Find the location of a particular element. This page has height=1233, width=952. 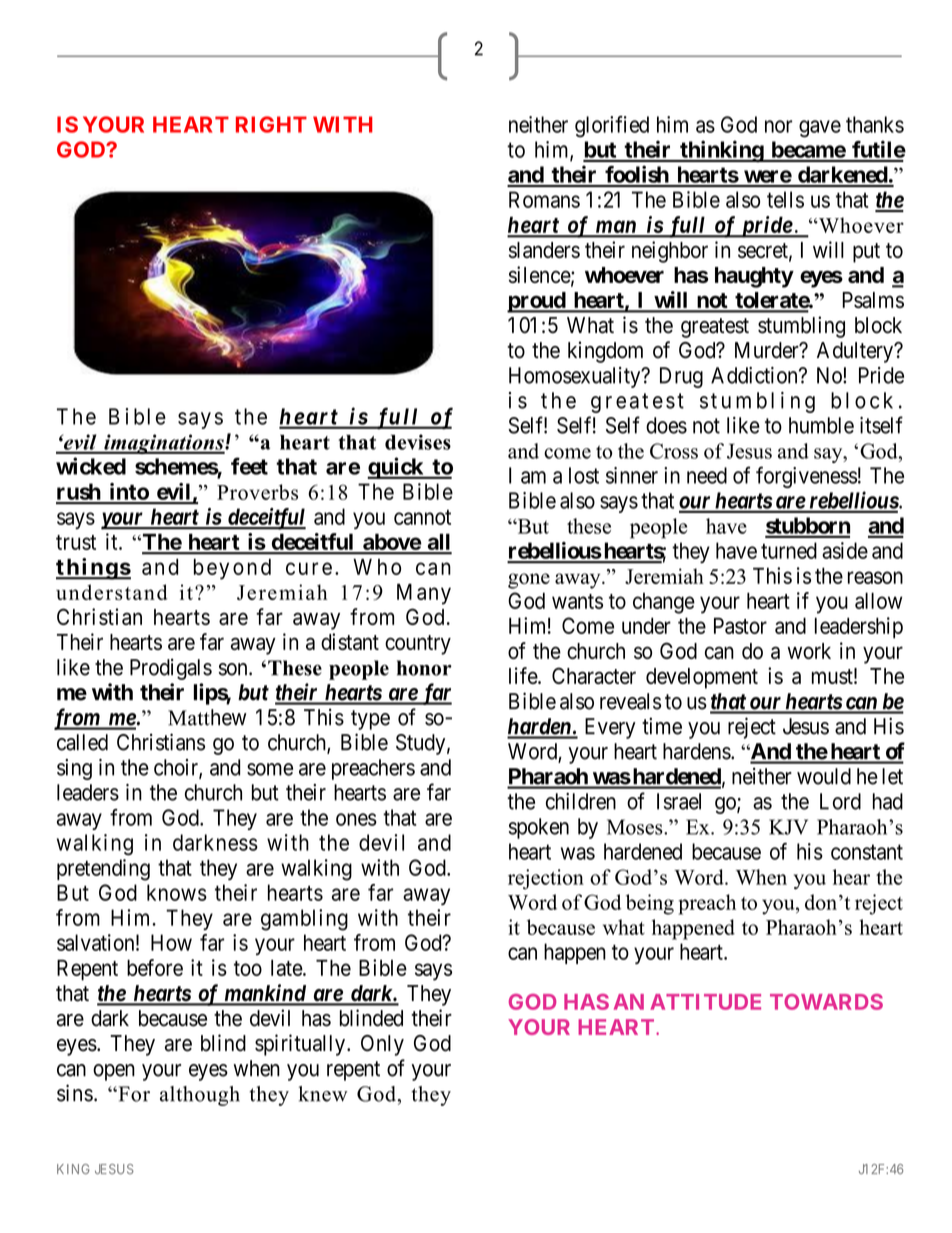

devises is located at coordinates (418, 442).
